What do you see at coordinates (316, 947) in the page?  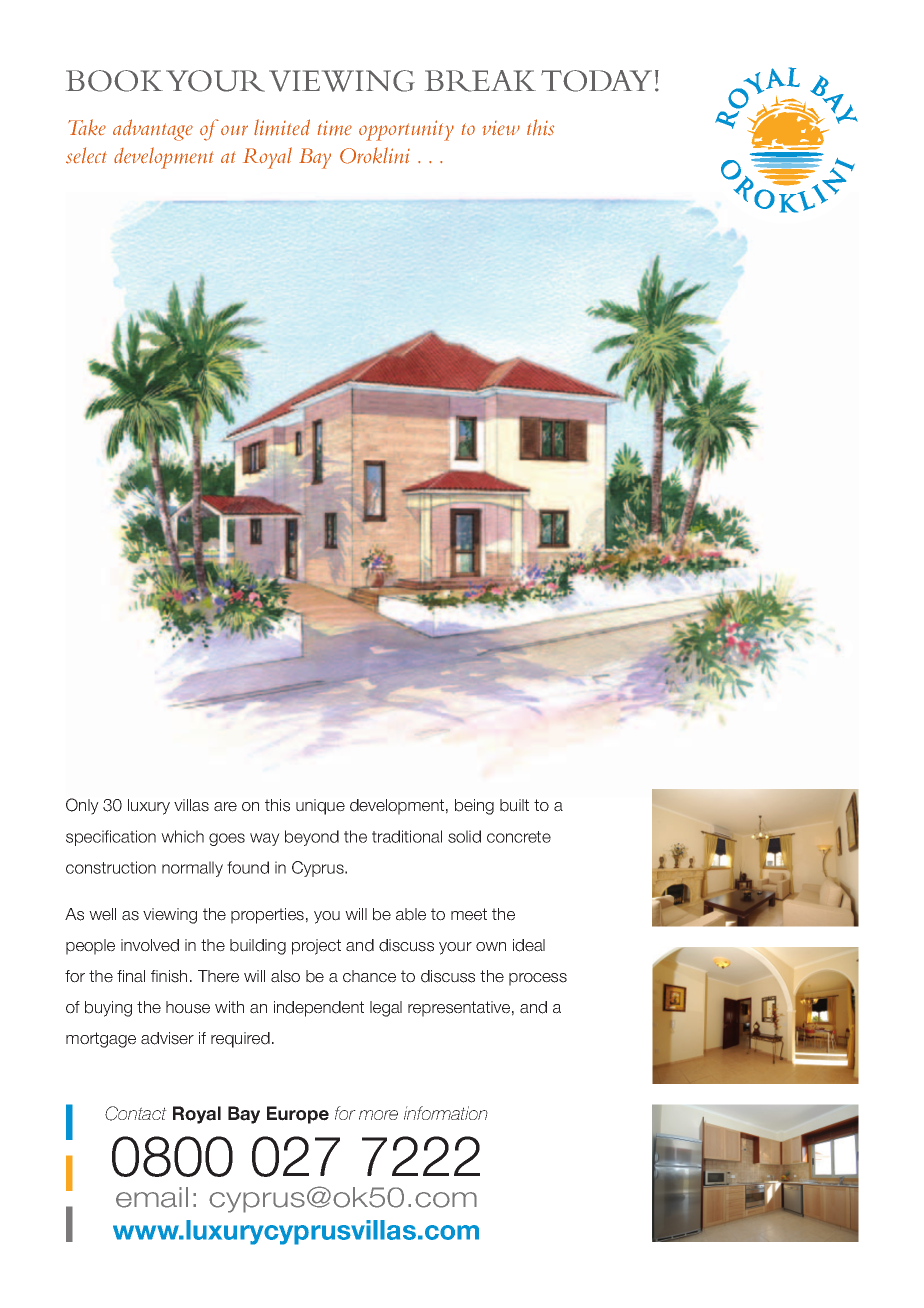 I see `project` at bounding box center [316, 947].
